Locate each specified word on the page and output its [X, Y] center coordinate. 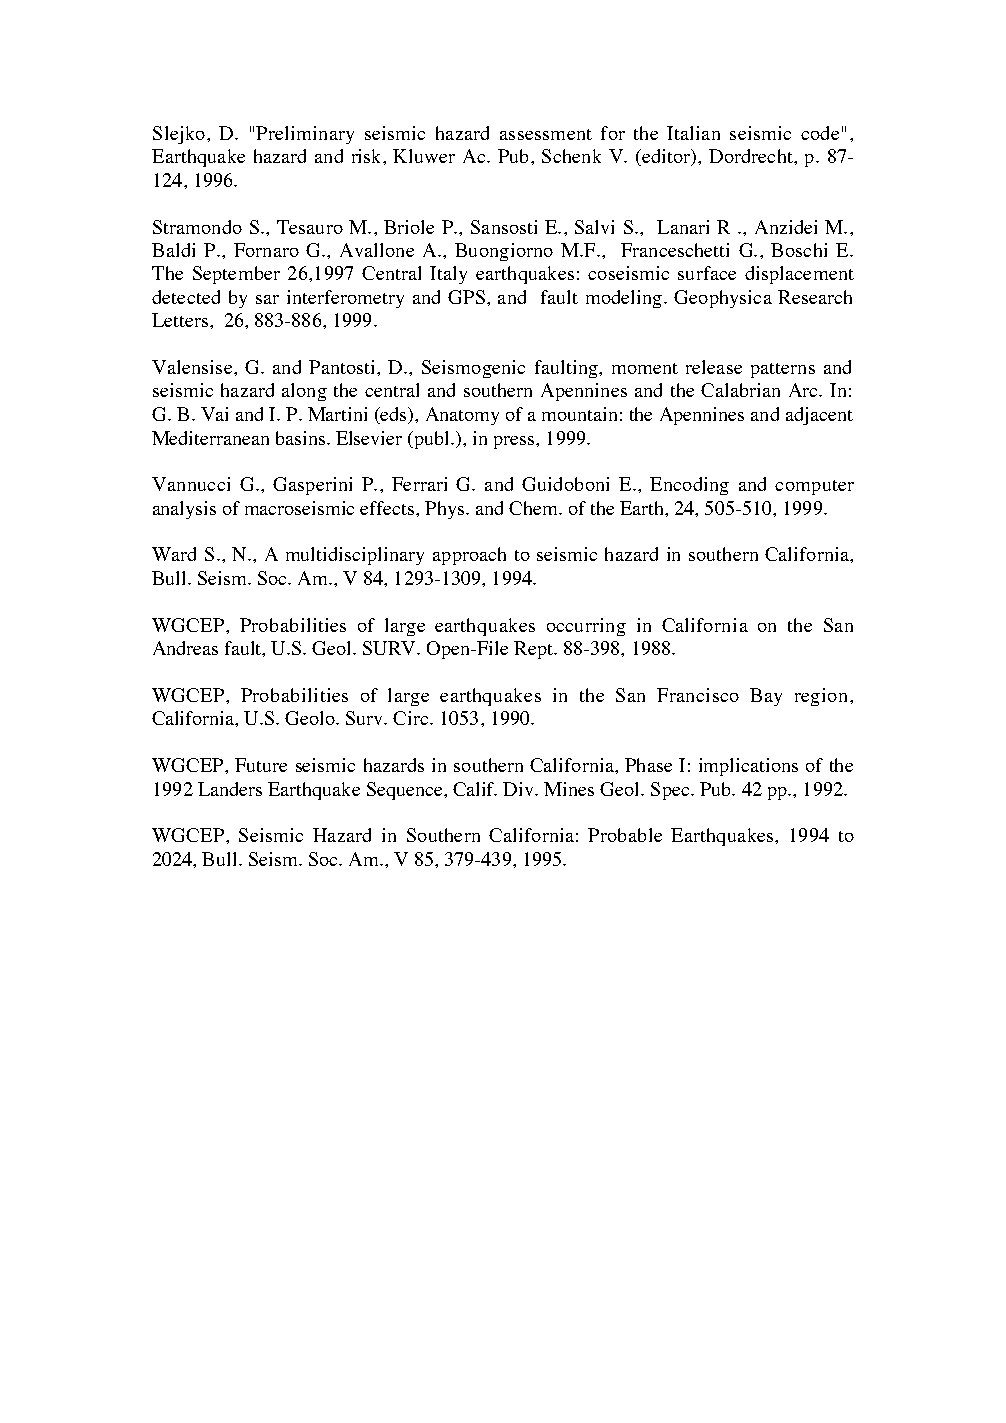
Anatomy [462, 416]
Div [520, 789]
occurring [586, 627]
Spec [671, 791]
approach [469, 556]
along [304, 392]
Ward [174, 554]
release [714, 367]
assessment [546, 134]
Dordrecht [752, 156]
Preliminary [305, 135]
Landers [230, 789]
